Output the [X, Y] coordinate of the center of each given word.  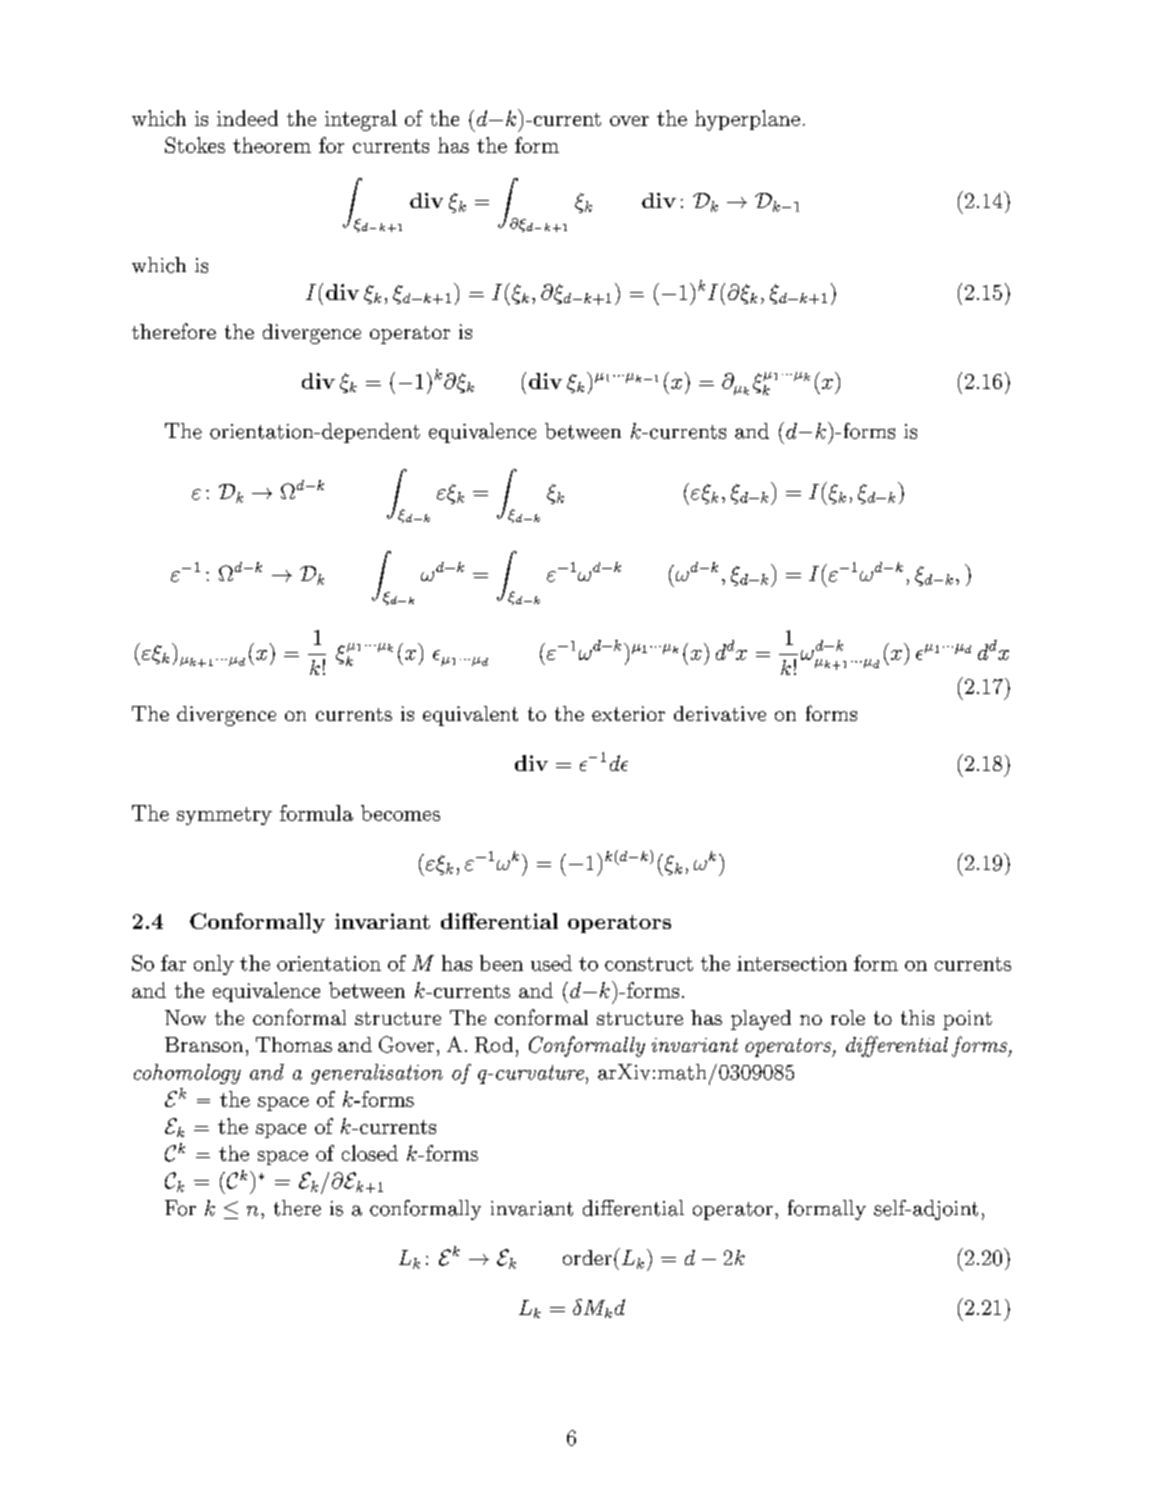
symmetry [224, 816]
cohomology [187, 1074]
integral [361, 120]
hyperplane [747, 120]
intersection [792, 963]
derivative [720, 713]
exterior [628, 713]
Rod [494, 1045]
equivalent [470, 716]
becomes [400, 813]
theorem [272, 145]
